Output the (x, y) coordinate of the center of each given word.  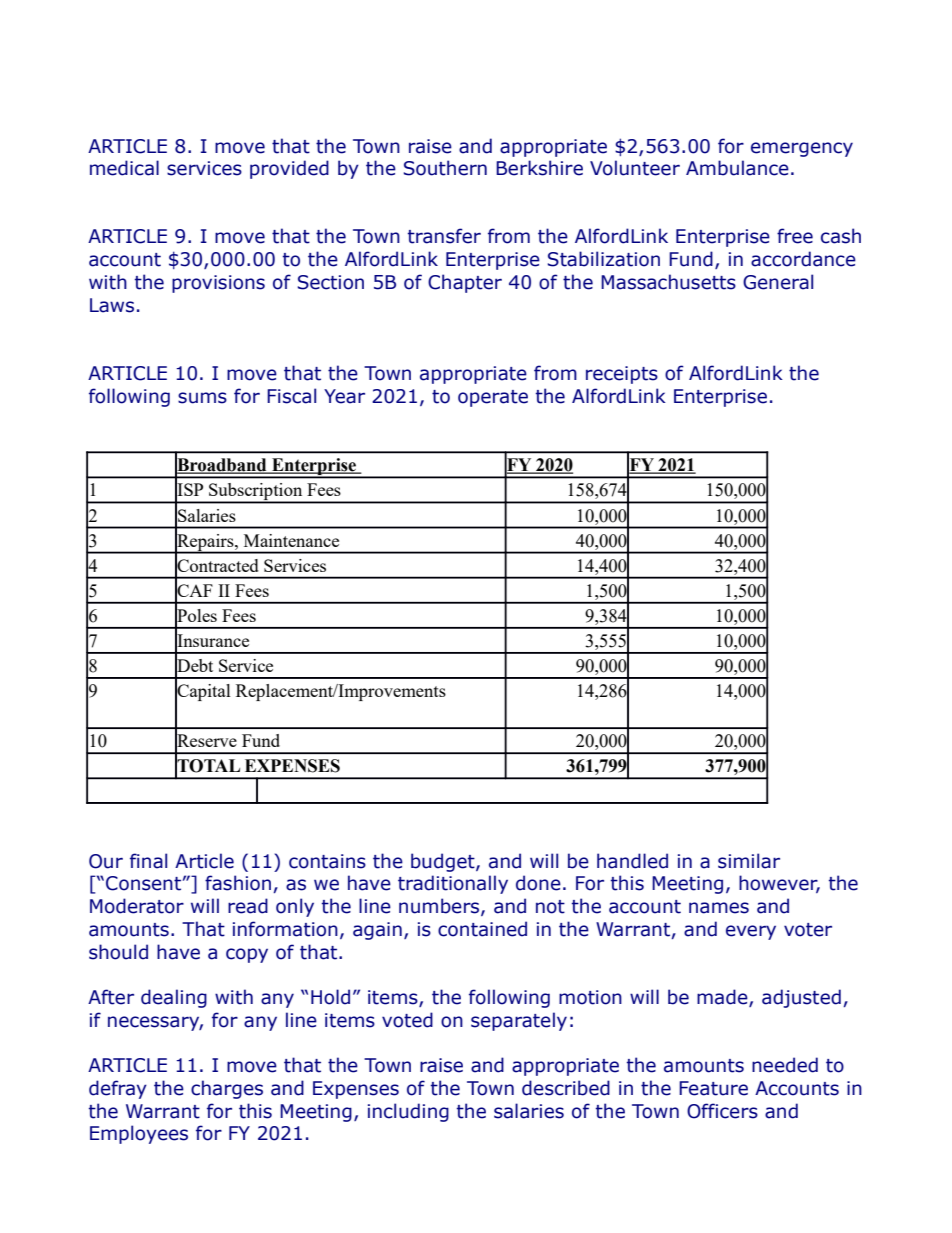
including (408, 1112)
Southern (445, 168)
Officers (722, 1111)
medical (124, 168)
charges (227, 1089)
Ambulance (737, 168)
